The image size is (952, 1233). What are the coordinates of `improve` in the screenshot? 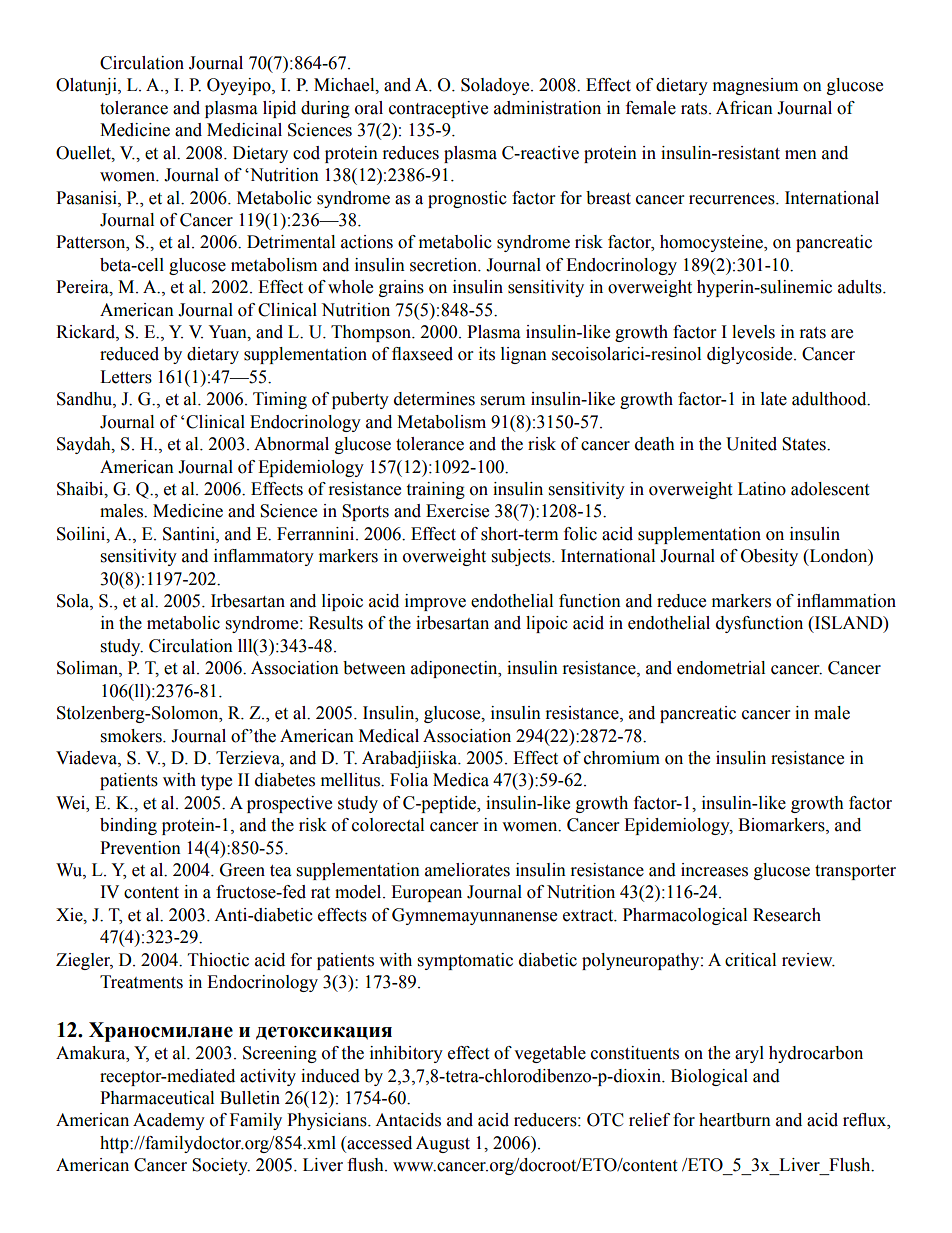 It's located at (435, 602).
